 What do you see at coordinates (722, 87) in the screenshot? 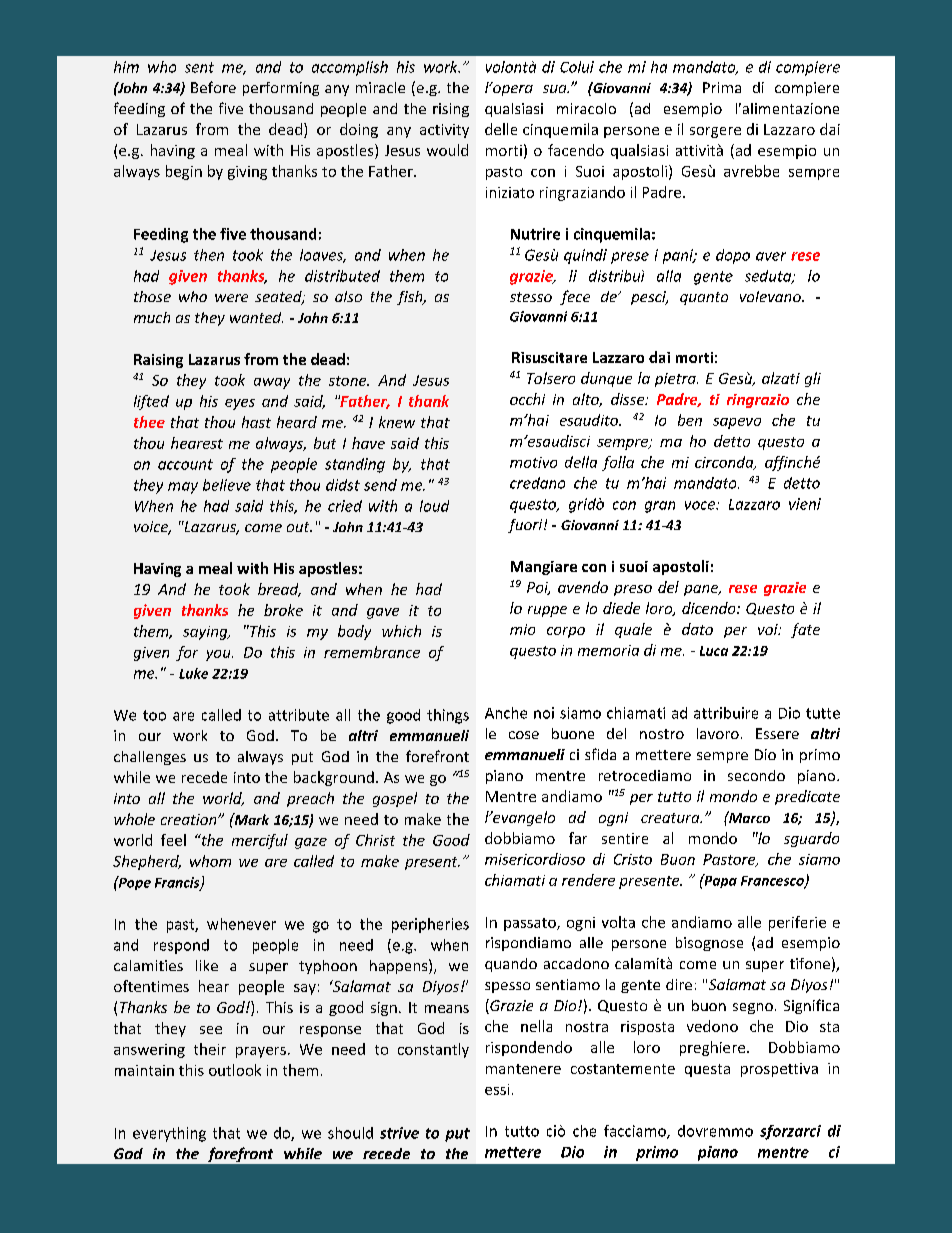
I see `Prima` at bounding box center [722, 87].
